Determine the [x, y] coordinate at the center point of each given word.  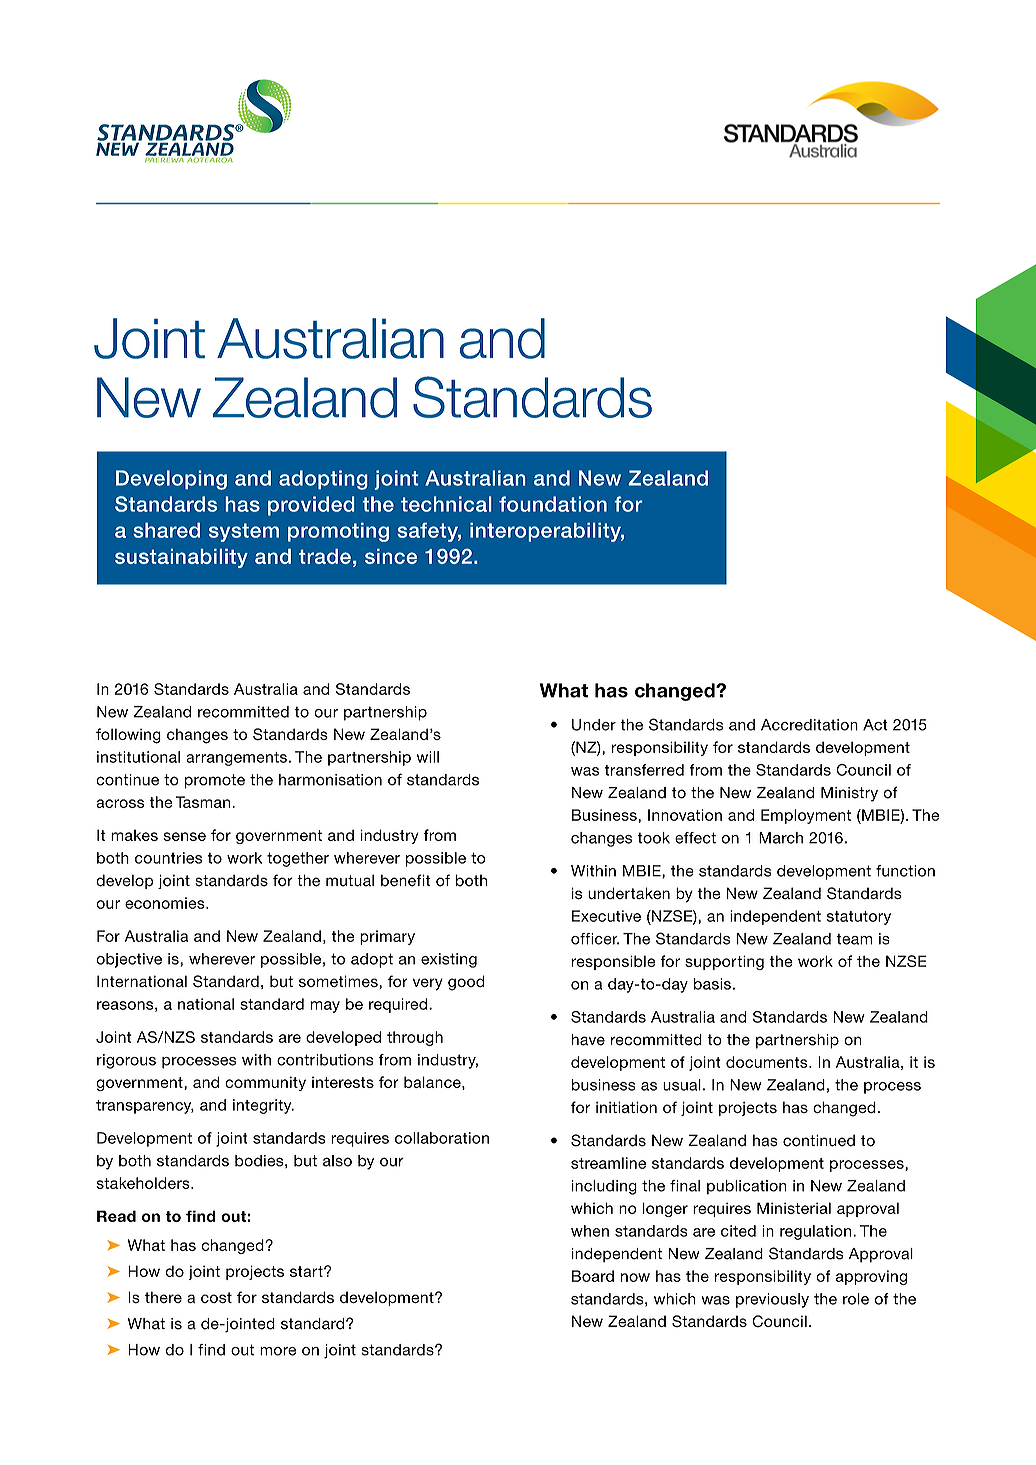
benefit [406, 880]
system [244, 532]
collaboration [442, 1138]
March [781, 838]
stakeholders [144, 1183]
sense [184, 836]
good [466, 983]
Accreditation [809, 725]
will [428, 757]
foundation [553, 504]
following [128, 736]
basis [712, 984]
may [325, 1007]
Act [875, 725]
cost [216, 1297]
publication [747, 1187]
